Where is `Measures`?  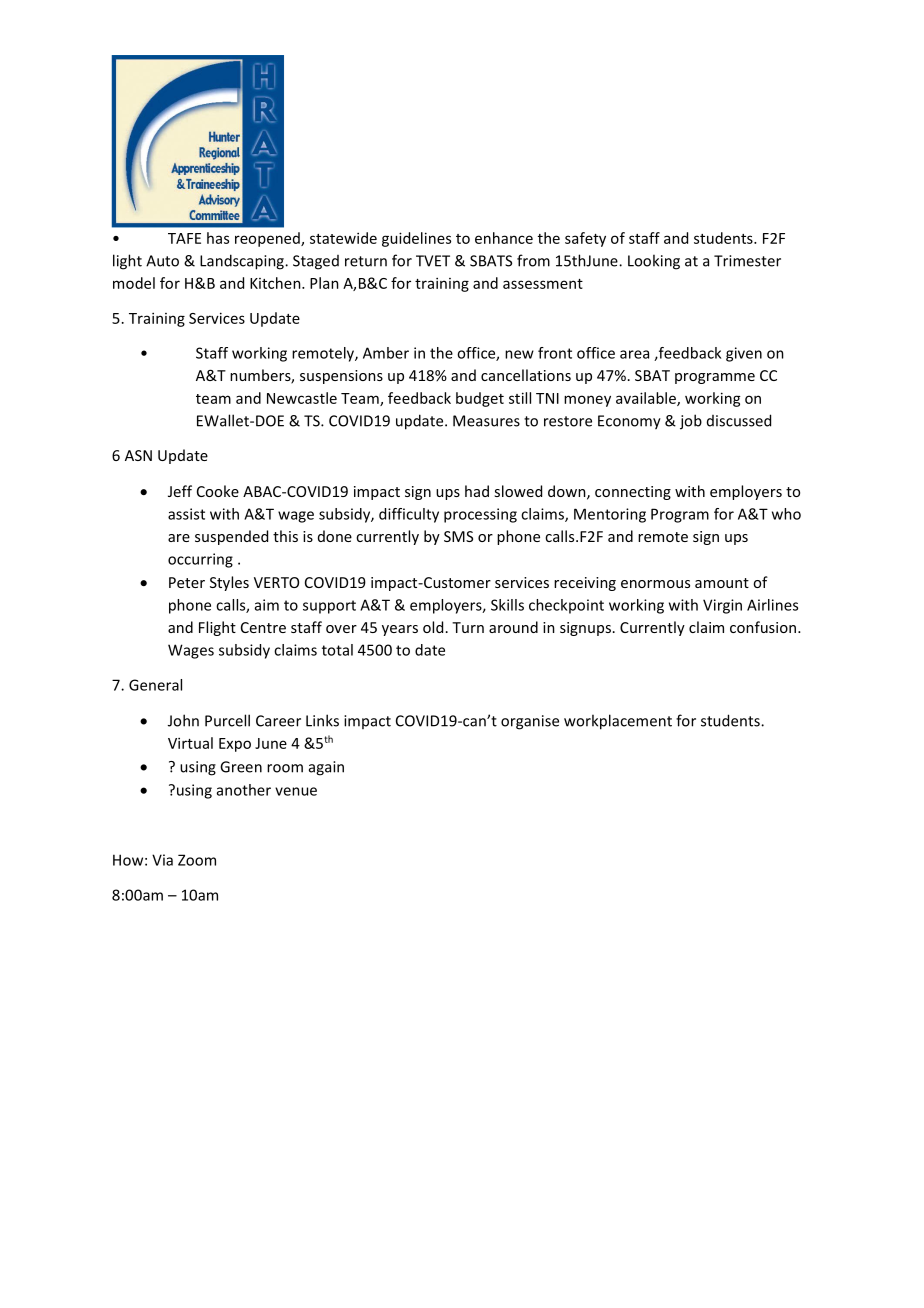 Measures is located at coordinates (486, 421).
